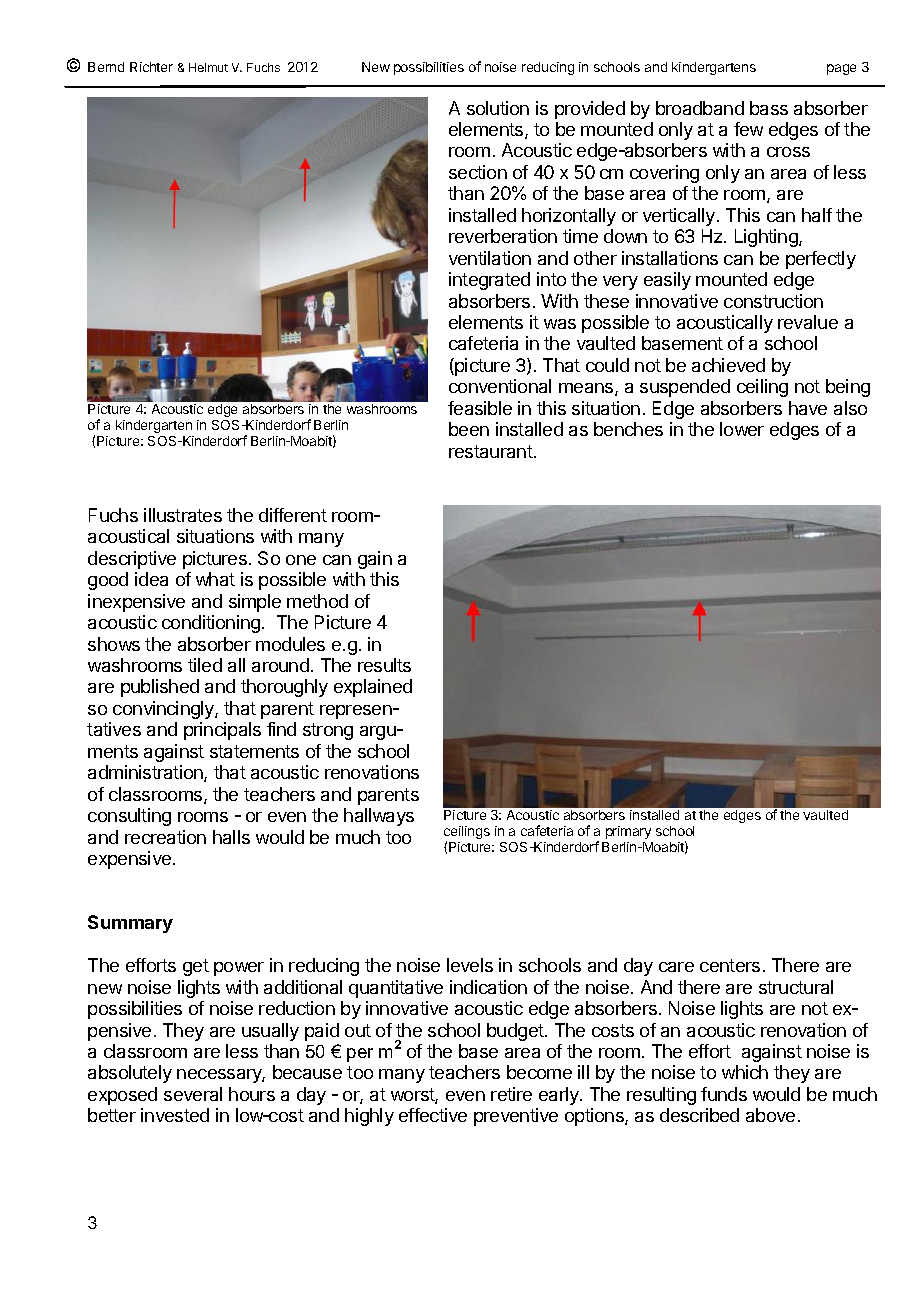 The image size is (924, 1308). Describe the element at coordinates (193, 1094) in the screenshot. I see `several` at that location.
